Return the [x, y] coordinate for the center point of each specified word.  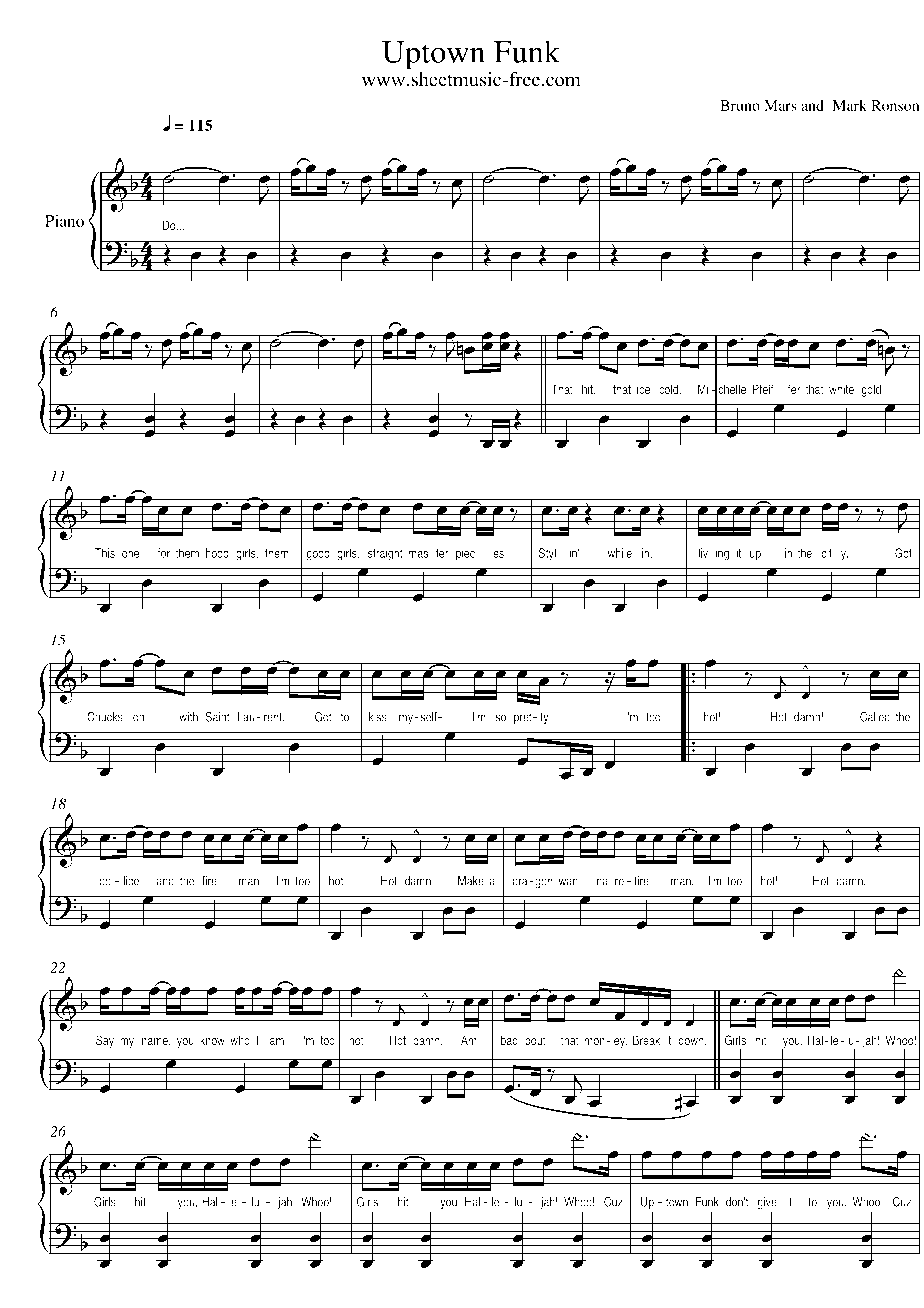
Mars [780, 105]
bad [509, 1040]
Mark [849, 105]
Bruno [740, 105]
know [212, 1040]
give [767, 1203]
